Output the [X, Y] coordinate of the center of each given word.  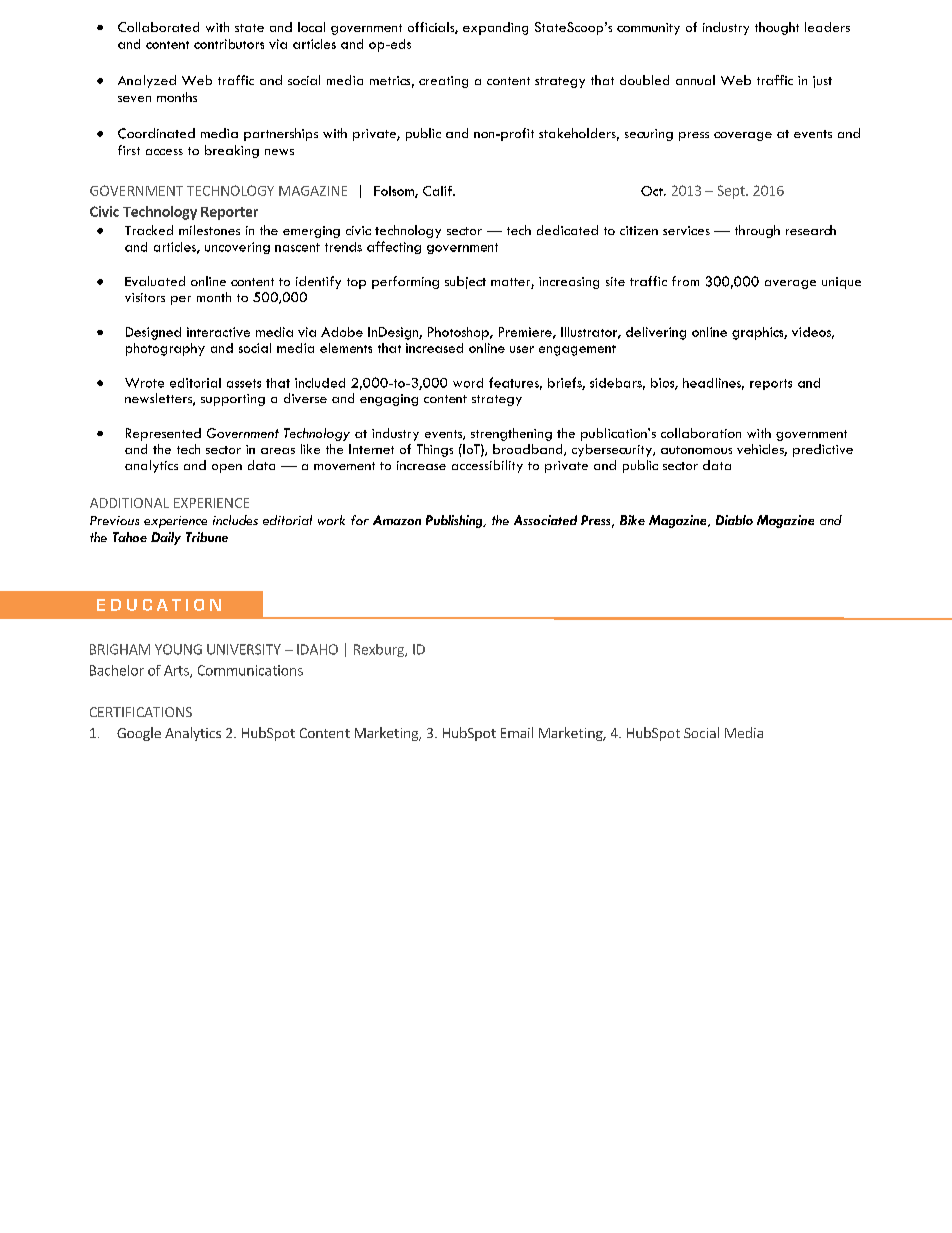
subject [465, 282]
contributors [229, 44]
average [790, 284]
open [227, 468]
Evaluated [155, 281]
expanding [495, 28]
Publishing [455, 521]
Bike [632, 520]
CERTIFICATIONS [141, 712]
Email [517, 732]
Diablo [734, 520]
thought [777, 28]
